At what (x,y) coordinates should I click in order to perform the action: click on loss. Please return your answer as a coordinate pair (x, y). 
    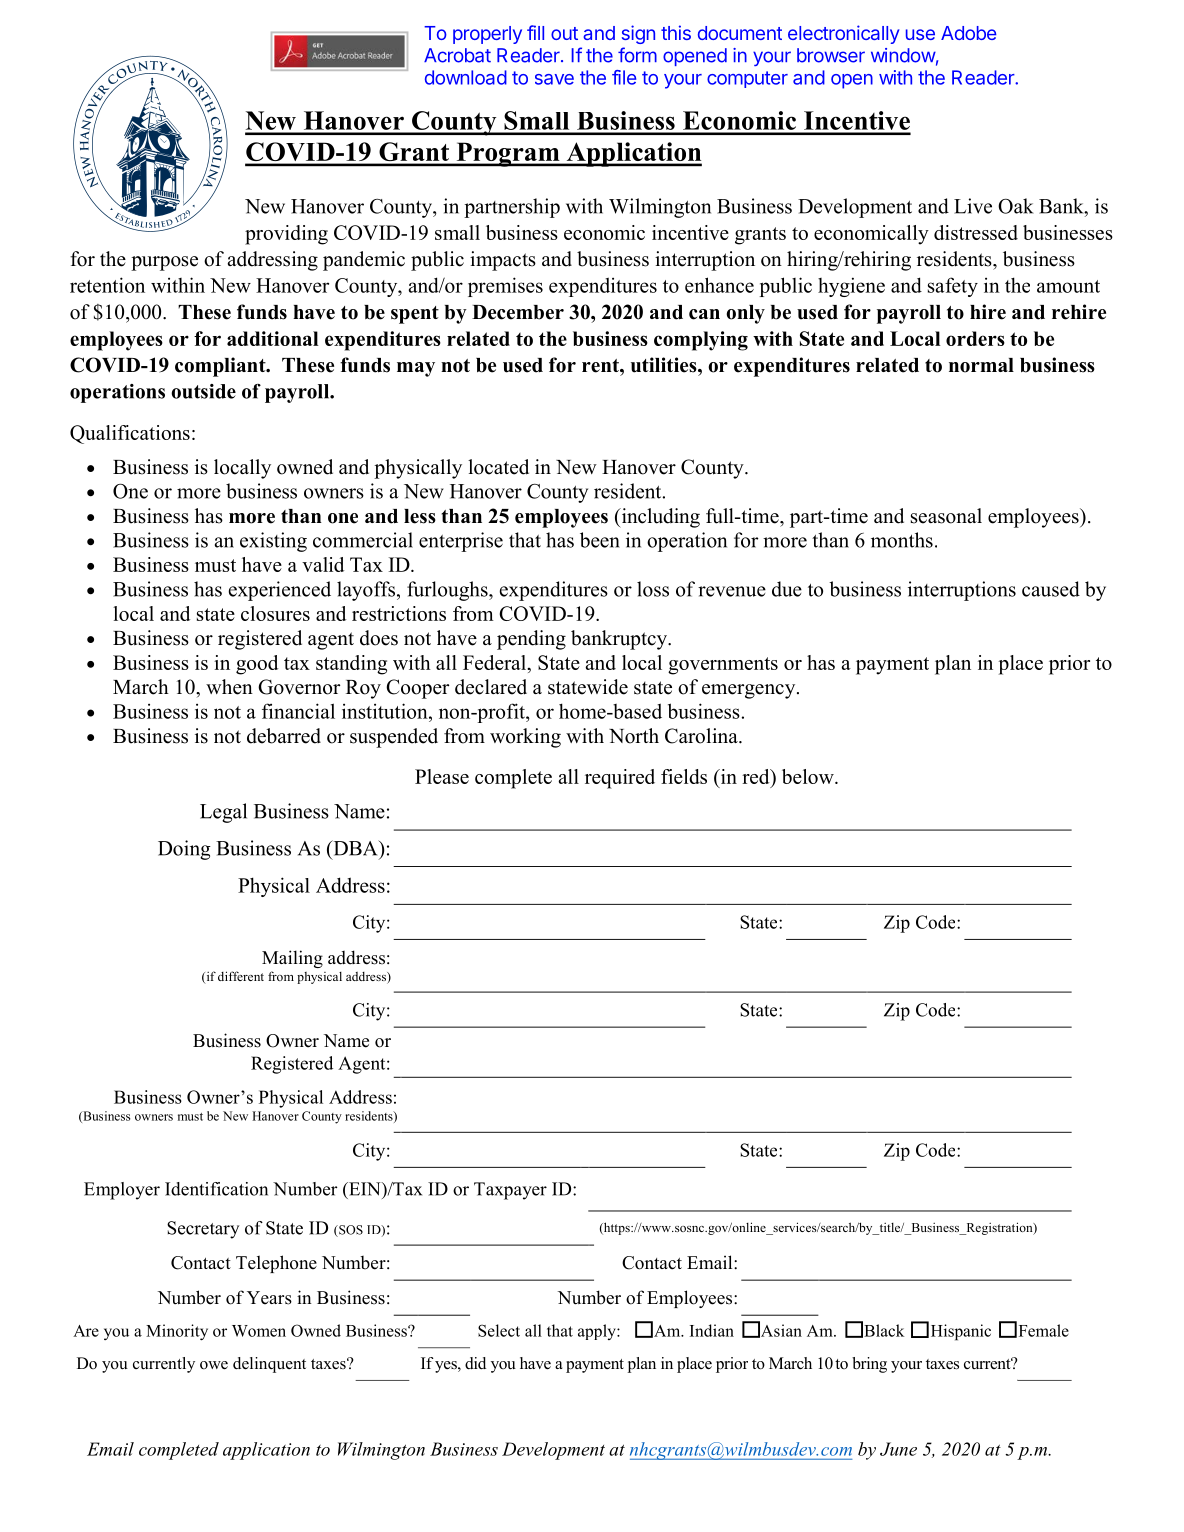
    Looking at the image, I should click on (653, 589).
